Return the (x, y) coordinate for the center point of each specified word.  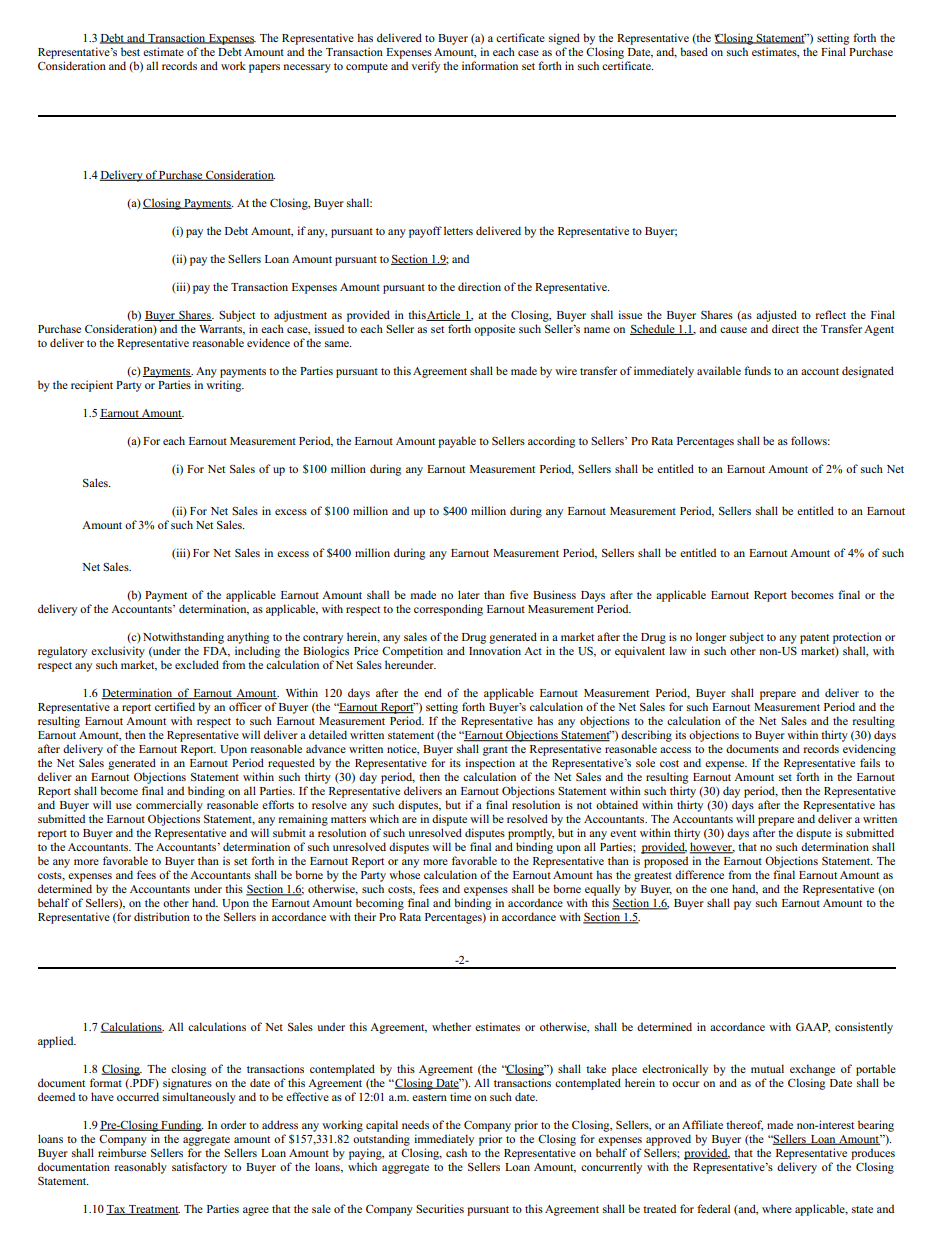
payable (457, 442)
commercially (169, 806)
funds (757, 370)
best (130, 51)
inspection (490, 764)
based (694, 51)
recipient (92, 386)
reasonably (141, 1168)
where (777, 1208)
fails (870, 762)
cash (456, 1152)
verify (425, 67)
